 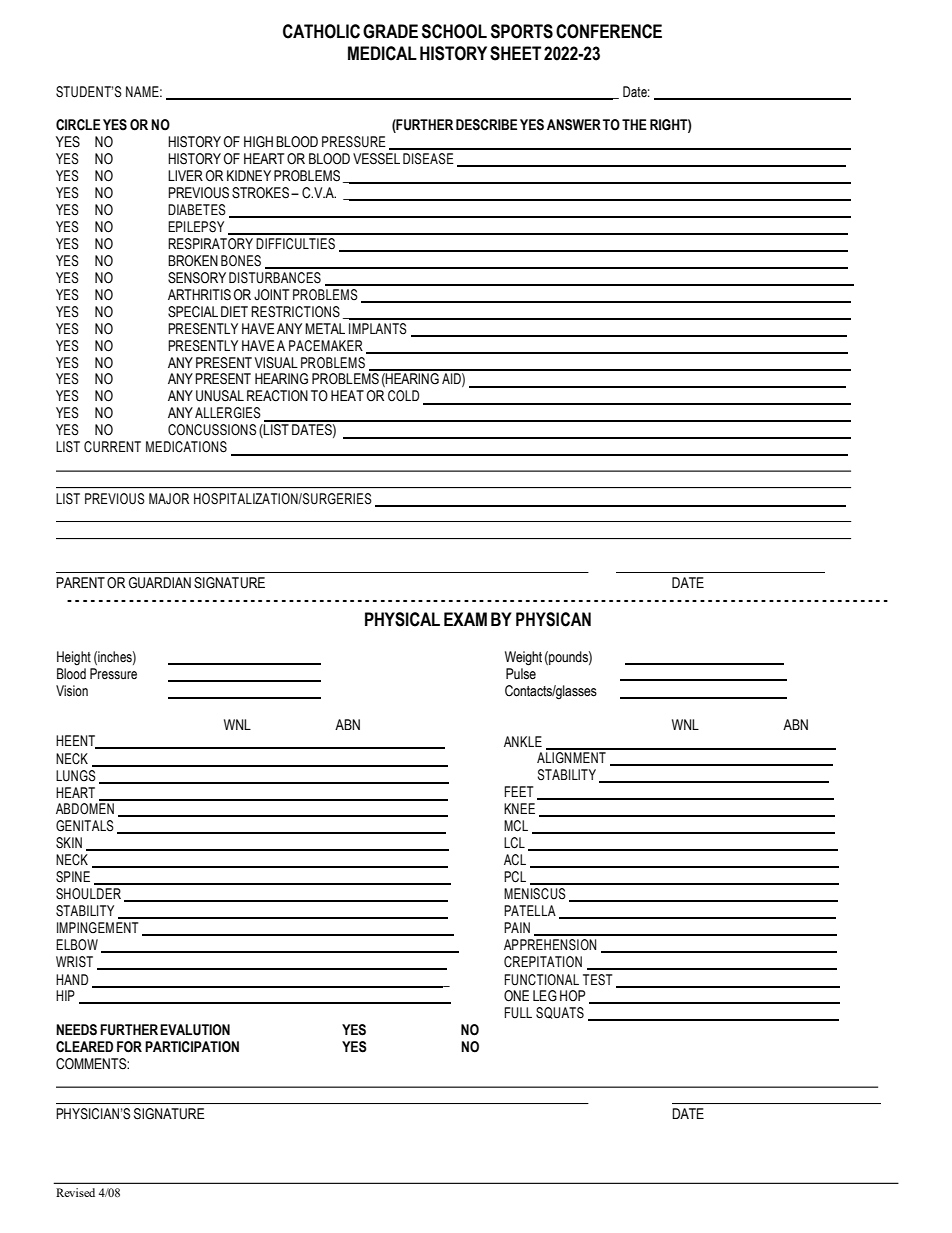 I want to click on HEAT, so click(x=347, y=395).
